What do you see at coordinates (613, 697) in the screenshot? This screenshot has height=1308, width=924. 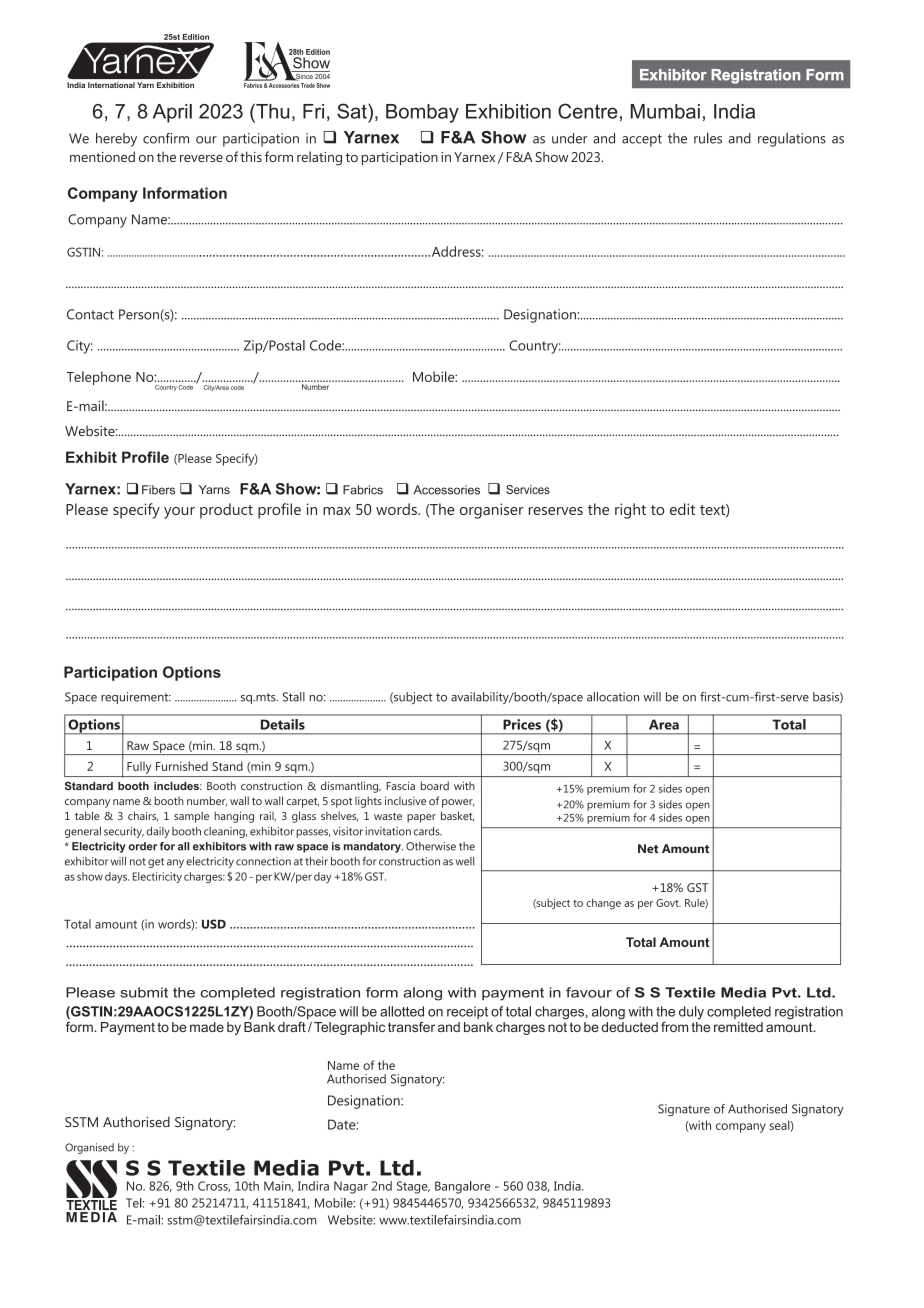 I see `allocation` at bounding box center [613, 697].
